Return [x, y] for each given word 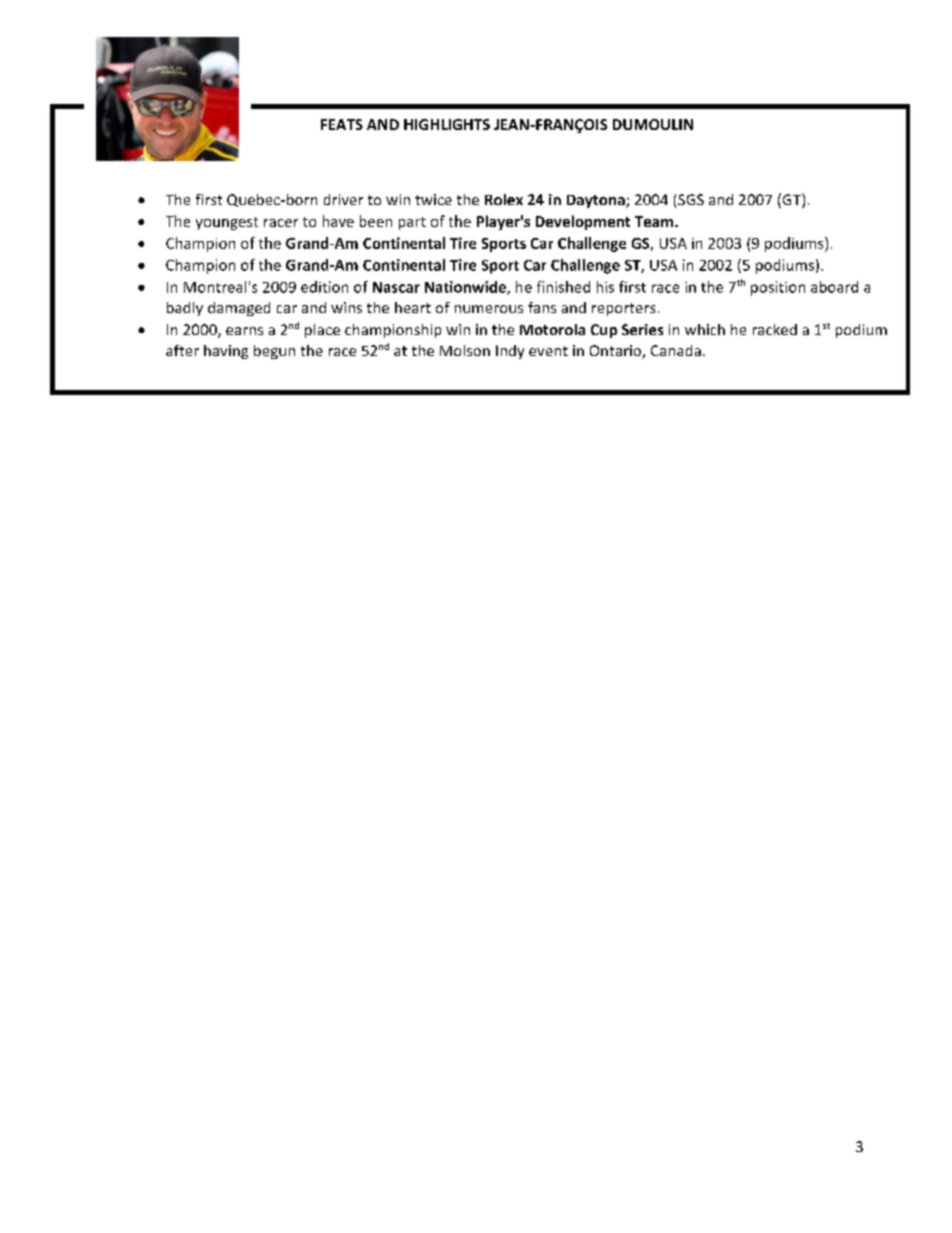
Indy [510, 352]
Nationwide [466, 288]
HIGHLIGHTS [447, 124]
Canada [676, 350]
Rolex [504, 199]
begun [274, 352]
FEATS [342, 124]
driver [343, 199]
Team [655, 221]
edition [324, 287]
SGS [691, 199]
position [778, 288]
